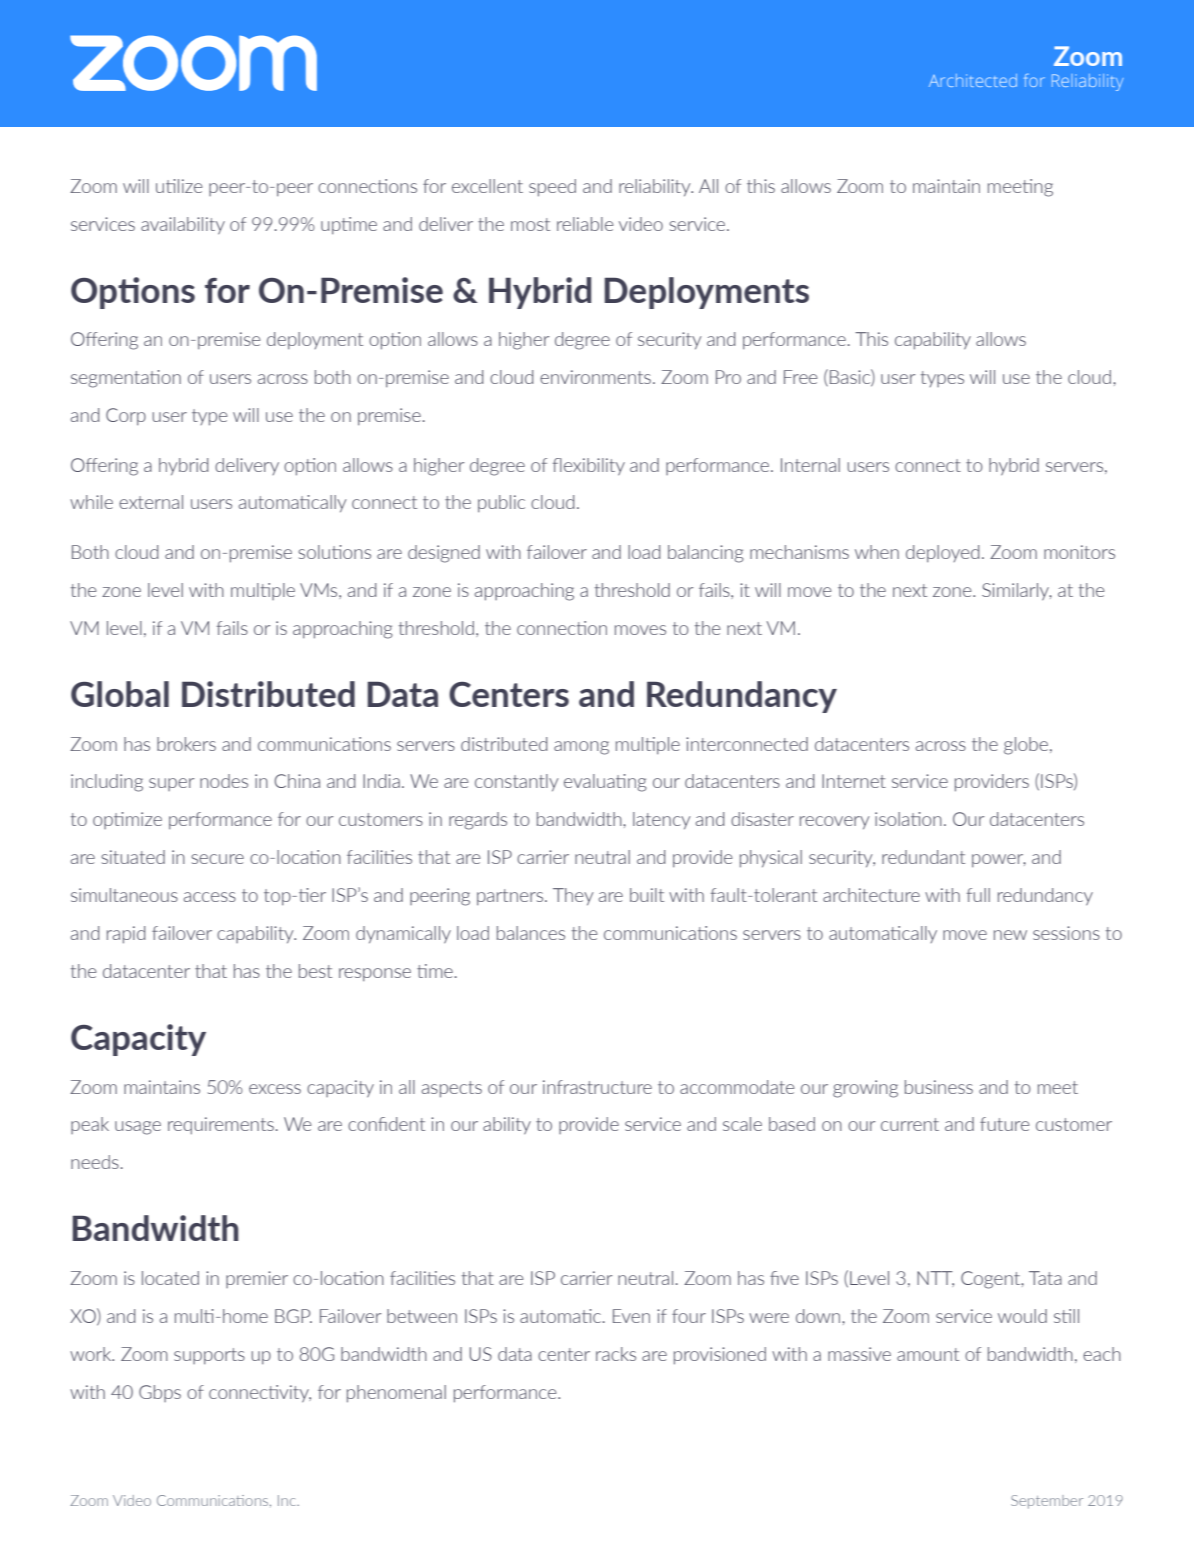  What do you see at coordinates (616, 1354) in the page?
I see `racks` at bounding box center [616, 1354].
